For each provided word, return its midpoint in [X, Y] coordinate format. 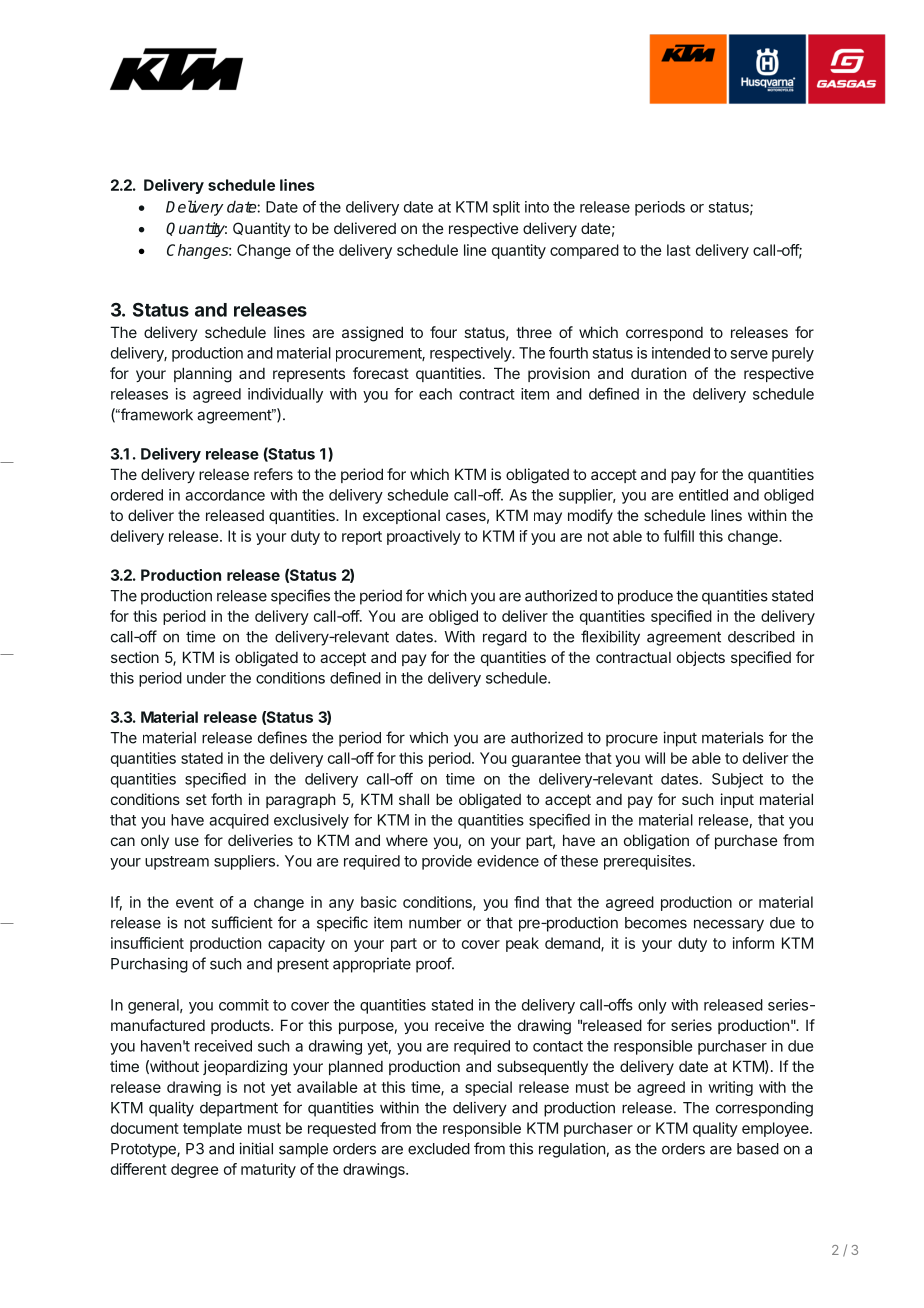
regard [505, 638]
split [506, 208]
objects [701, 658]
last [679, 250]
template [212, 1129]
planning [203, 375]
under [206, 678]
